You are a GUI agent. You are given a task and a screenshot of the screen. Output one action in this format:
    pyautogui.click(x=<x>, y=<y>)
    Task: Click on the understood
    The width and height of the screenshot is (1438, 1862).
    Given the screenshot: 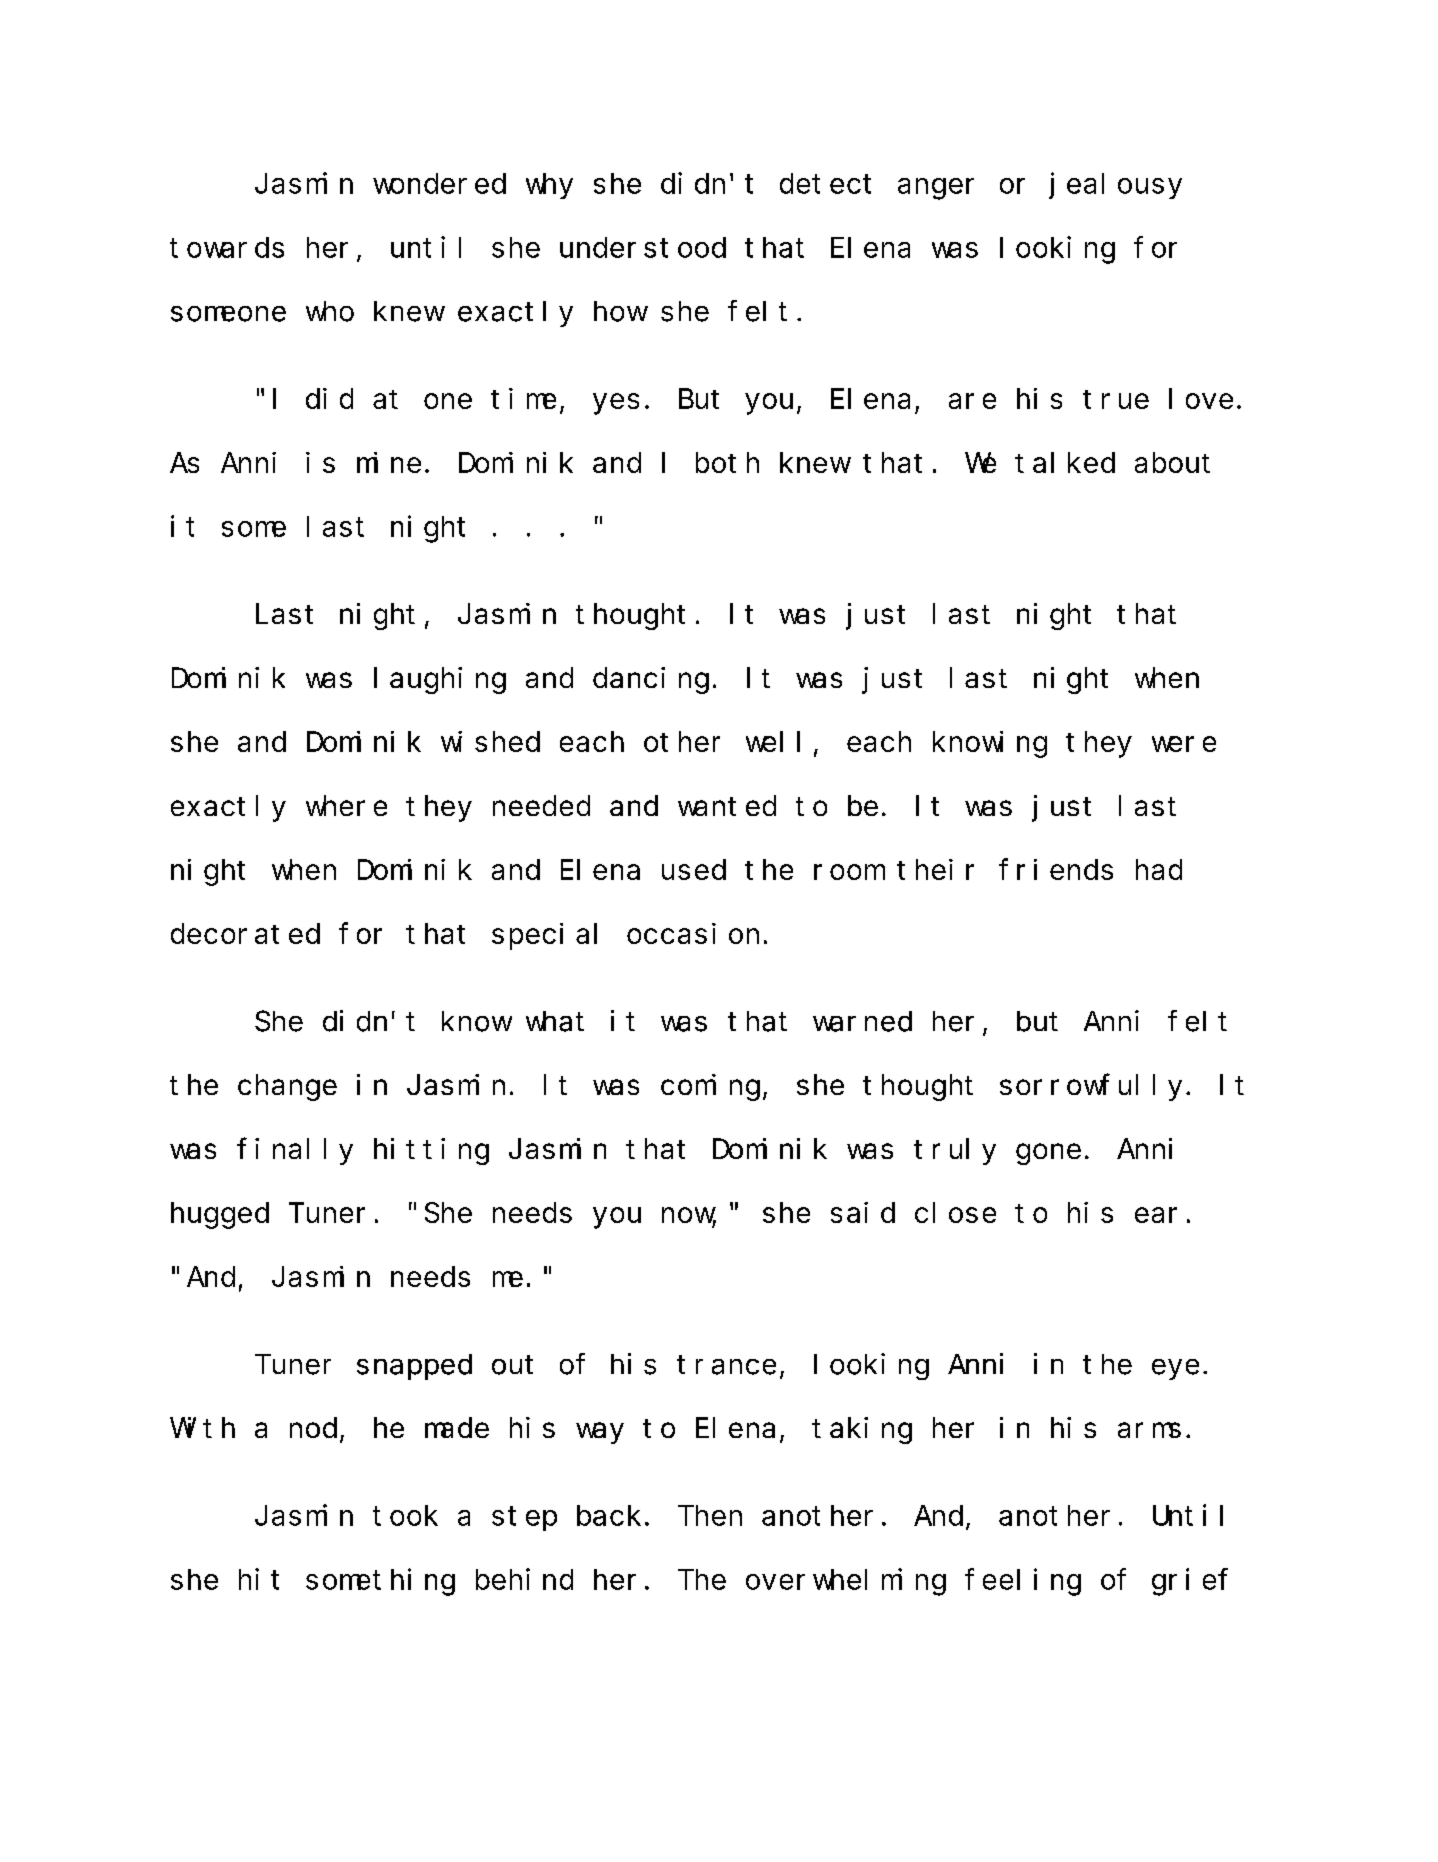 What is the action you would take?
    pyautogui.click(x=643, y=247)
